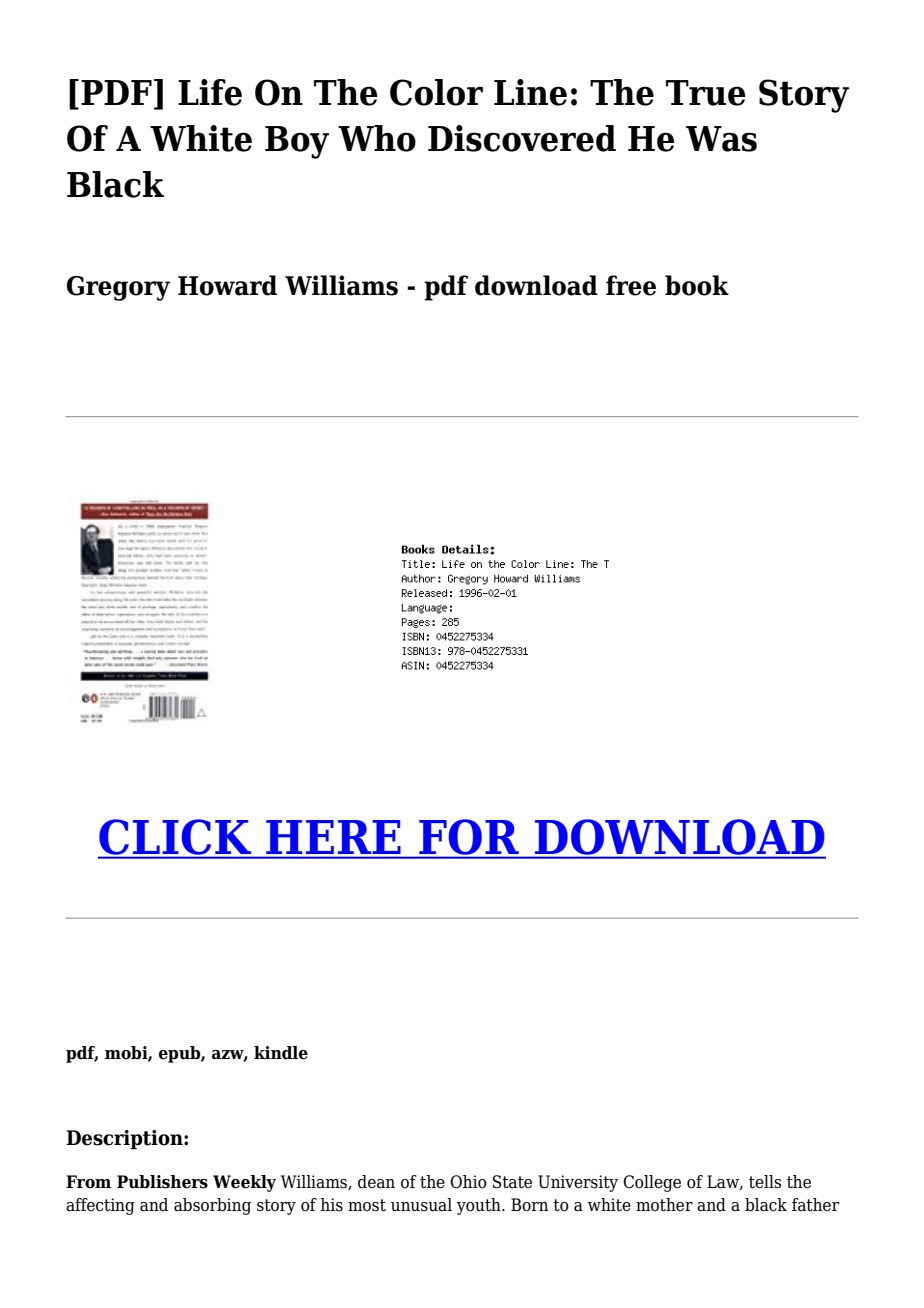 Image resolution: width=924 pixels, height=1308 pixels. What do you see at coordinates (578, 1183) in the document?
I see `University` at bounding box center [578, 1183].
